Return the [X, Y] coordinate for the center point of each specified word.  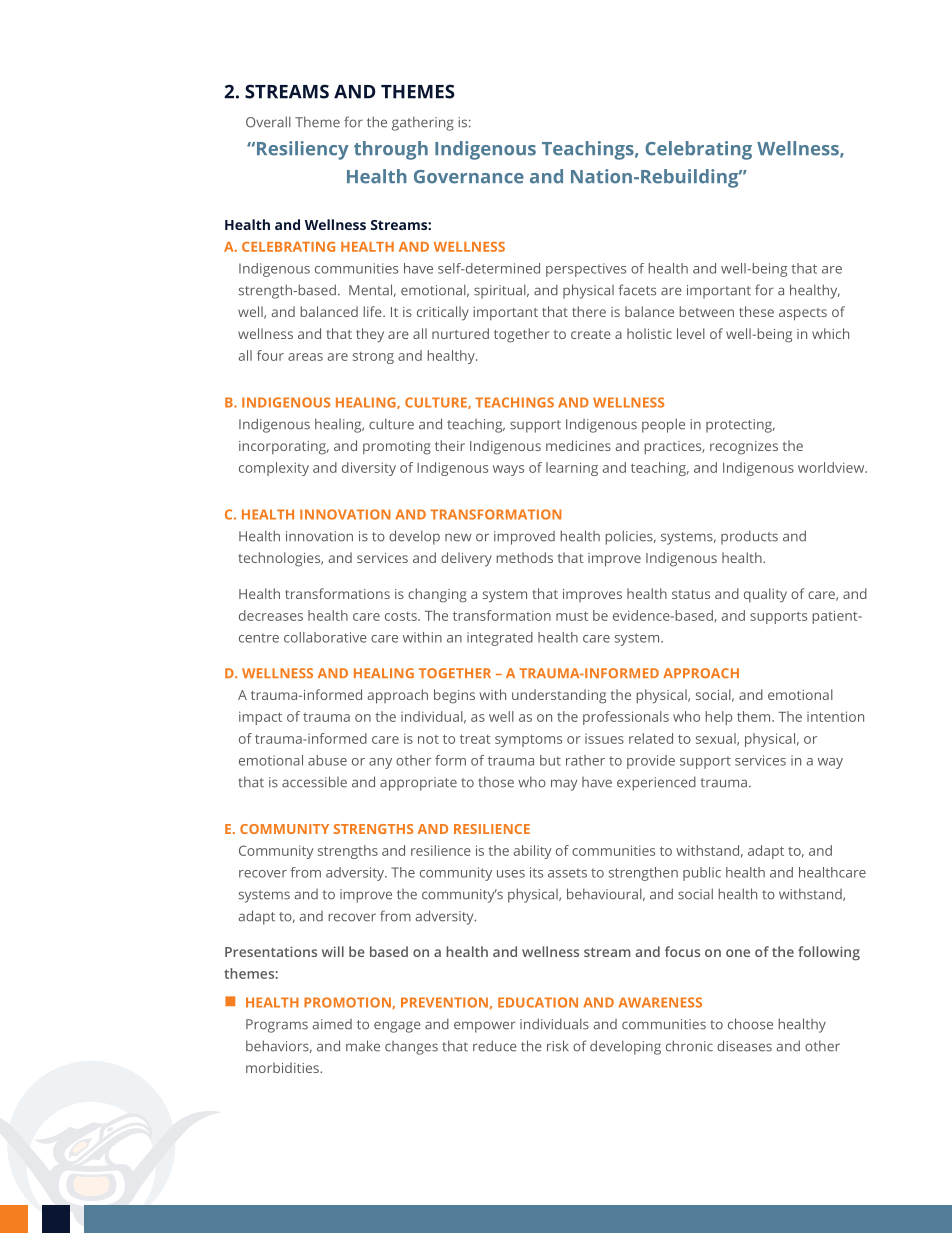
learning [572, 469]
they [370, 335]
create [591, 334]
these [756, 311]
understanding [559, 696]
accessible [314, 782]
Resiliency [303, 150]
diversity [369, 469]
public [702, 874]
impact [260, 718]
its [536, 872]
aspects [803, 314]
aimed [332, 1024]
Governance [469, 177]
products [749, 537]
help [718, 718]
